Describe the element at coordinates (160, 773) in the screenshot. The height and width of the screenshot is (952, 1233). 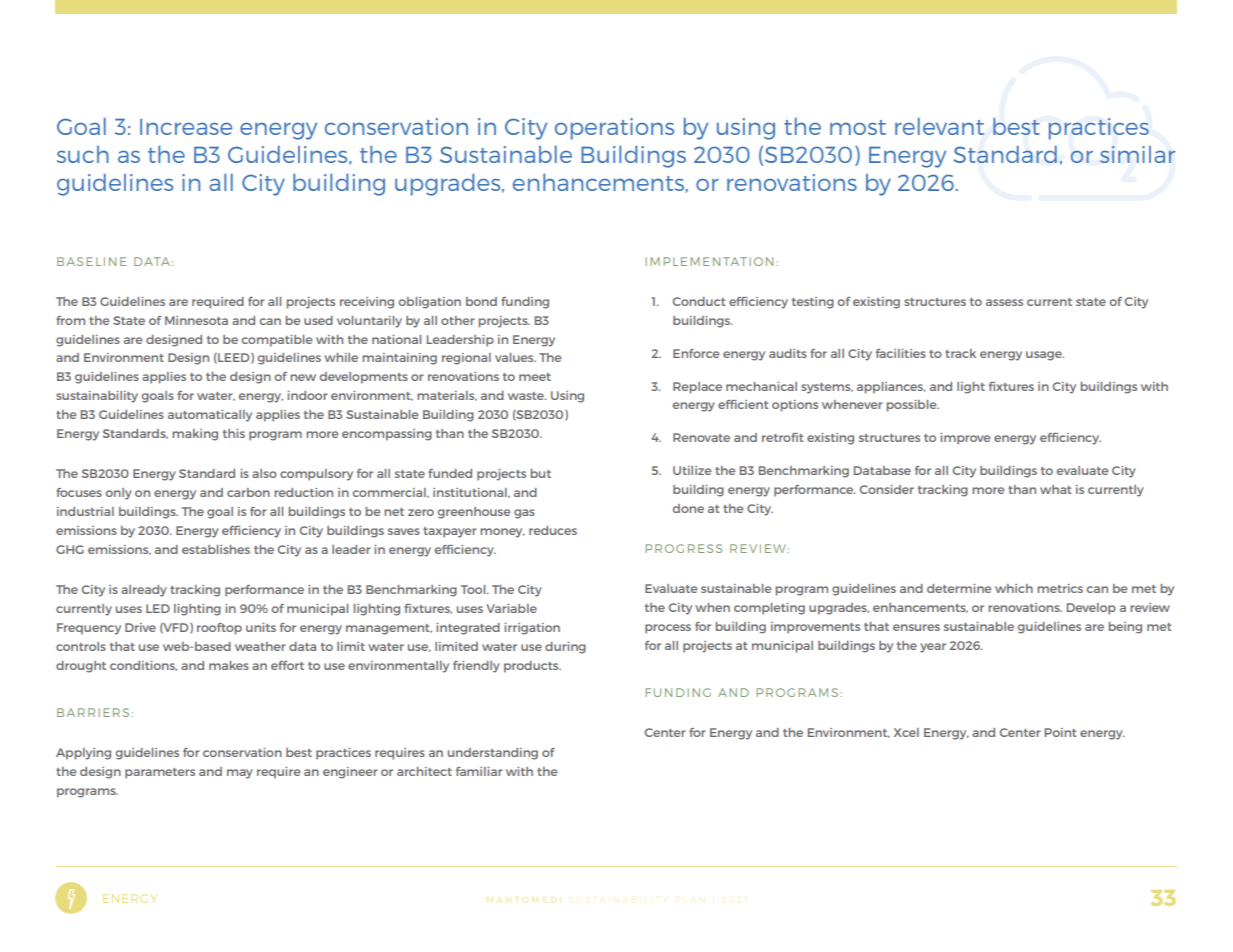
I see `parameters` at that location.
